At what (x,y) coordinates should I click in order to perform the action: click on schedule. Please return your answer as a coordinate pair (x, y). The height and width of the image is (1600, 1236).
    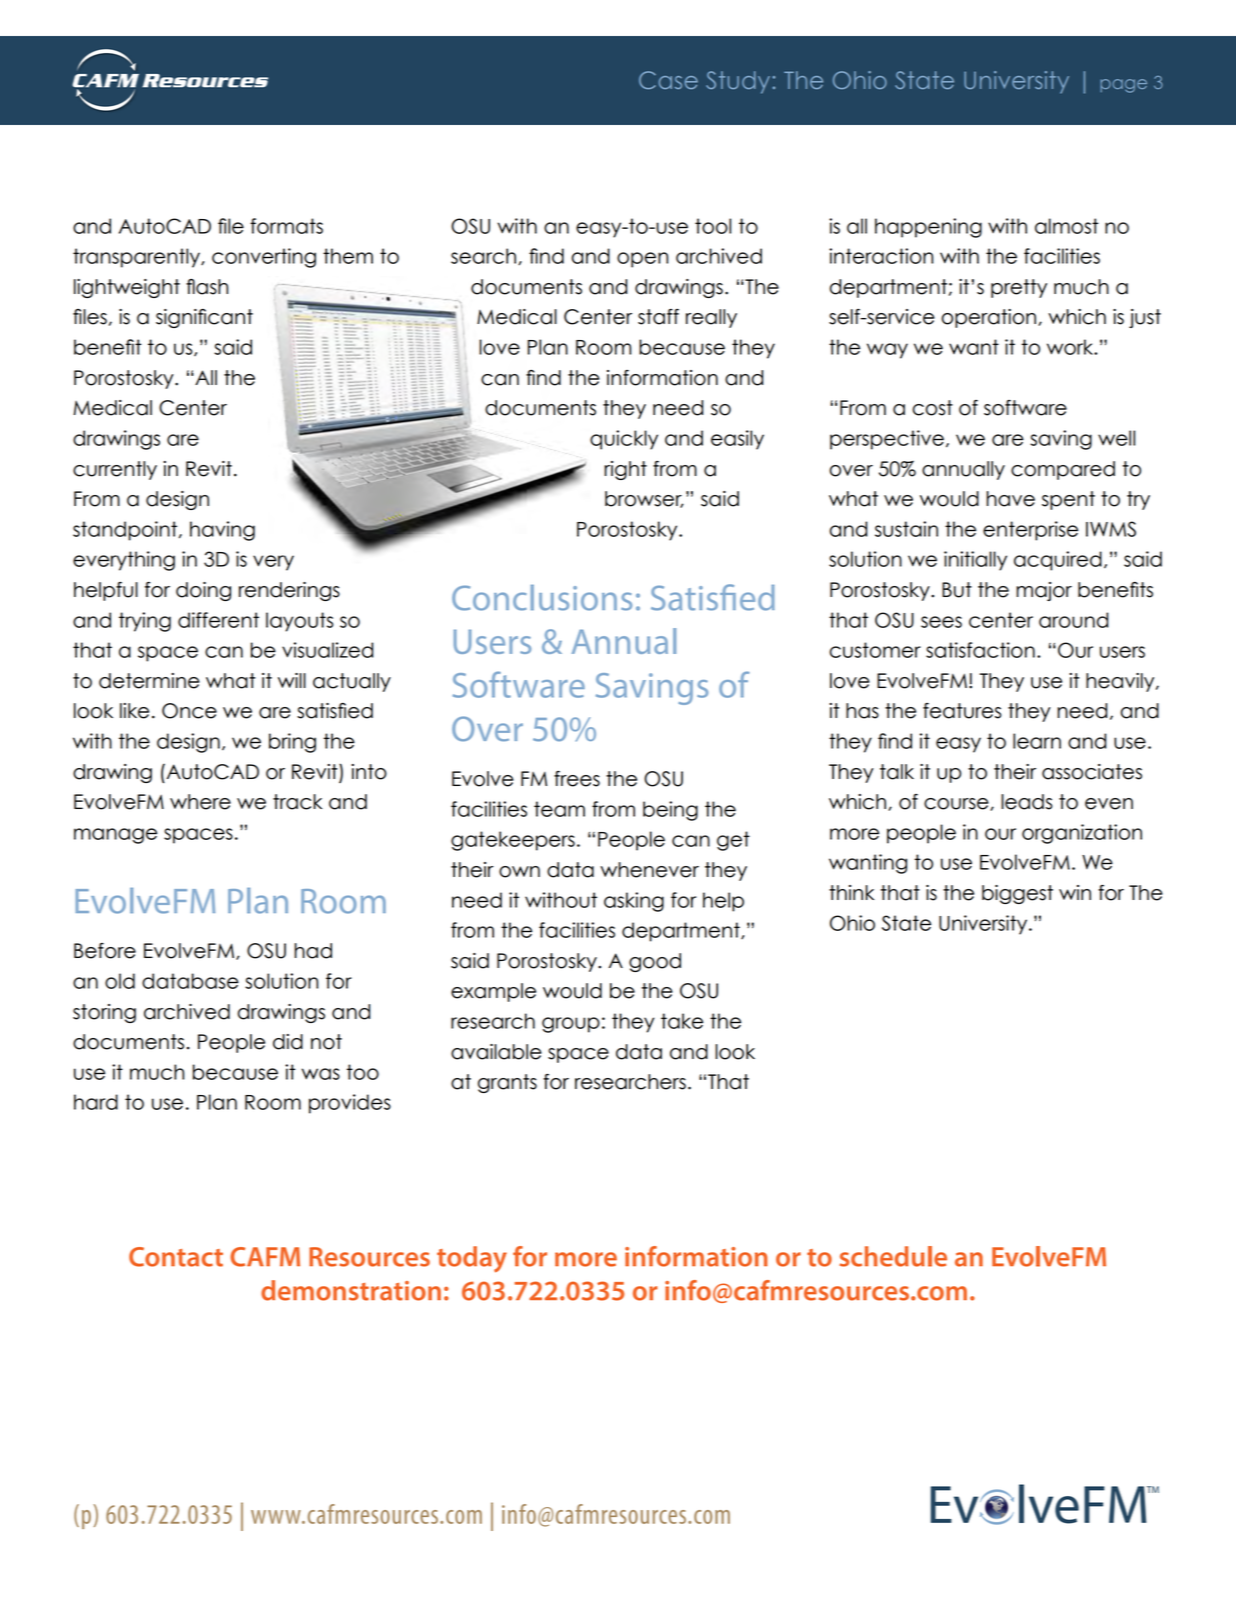
    Looking at the image, I should click on (893, 1256).
